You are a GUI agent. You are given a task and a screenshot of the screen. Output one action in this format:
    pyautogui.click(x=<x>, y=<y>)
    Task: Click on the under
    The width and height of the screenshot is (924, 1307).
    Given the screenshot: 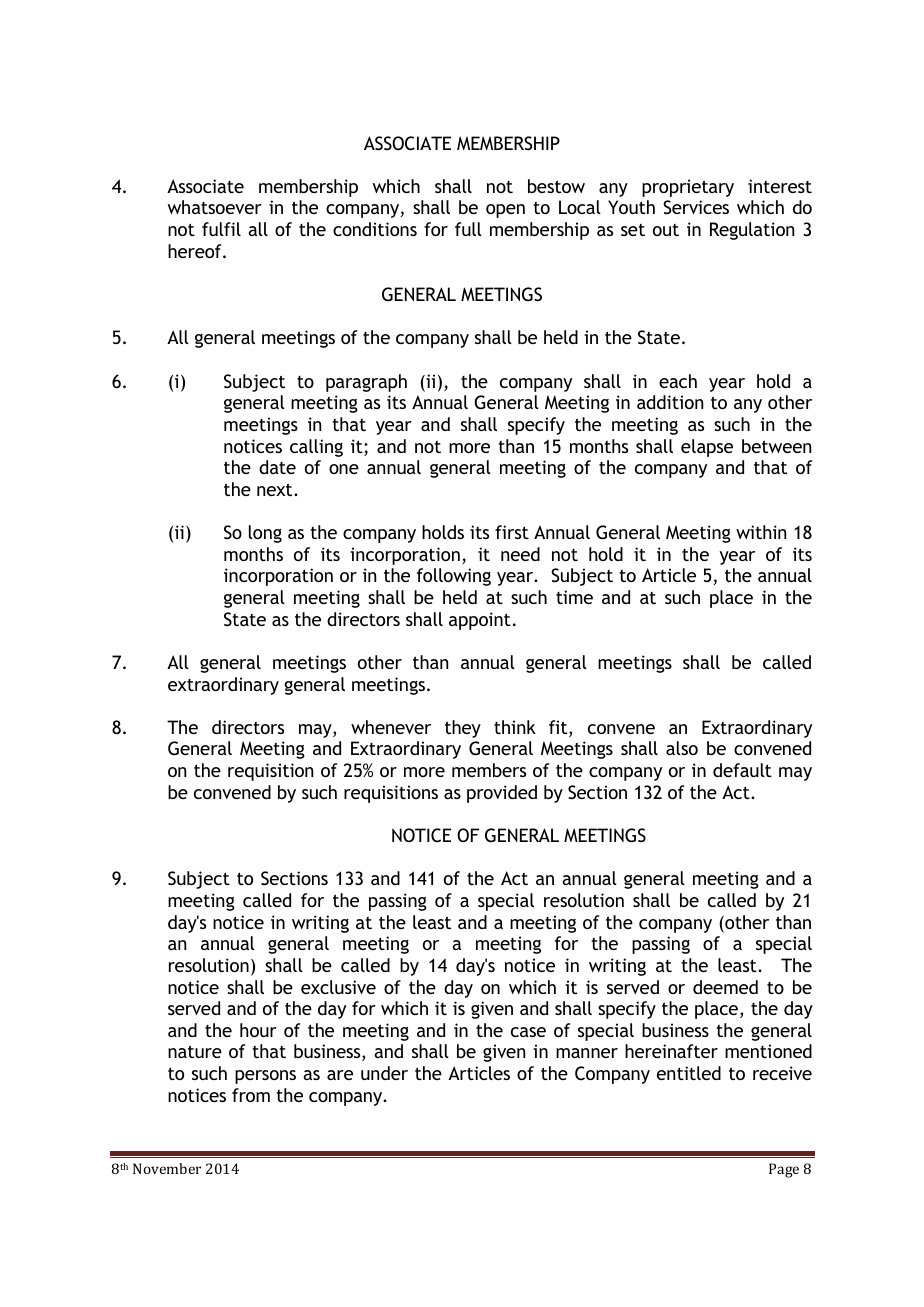 What is the action you would take?
    pyautogui.click(x=384, y=1073)
